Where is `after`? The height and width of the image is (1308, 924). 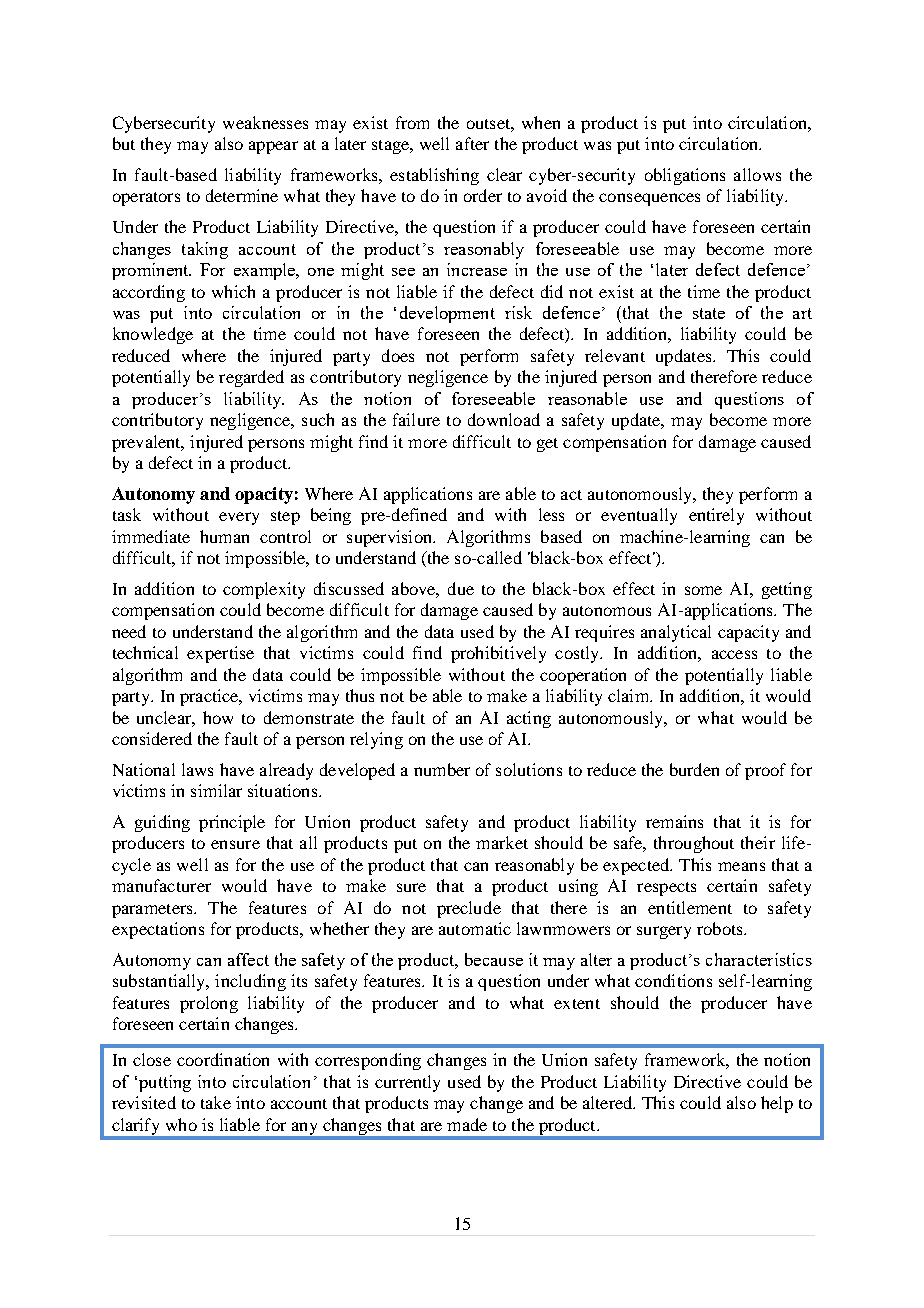
after is located at coordinates (472, 143).
